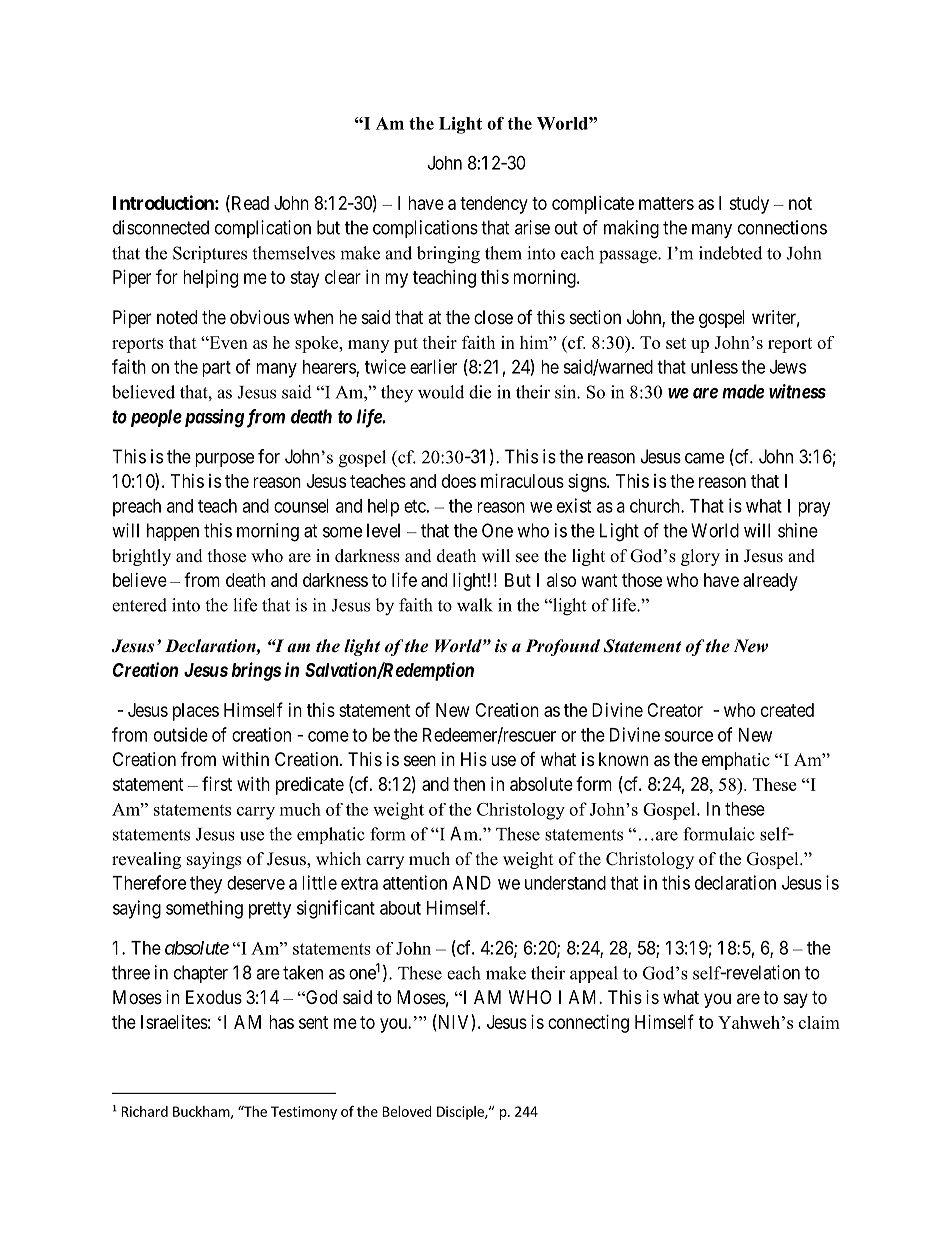 The height and width of the image is (1233, 952). Describe the element at coordinates (145, 1111) in the image. I see `Richard` at that location.
